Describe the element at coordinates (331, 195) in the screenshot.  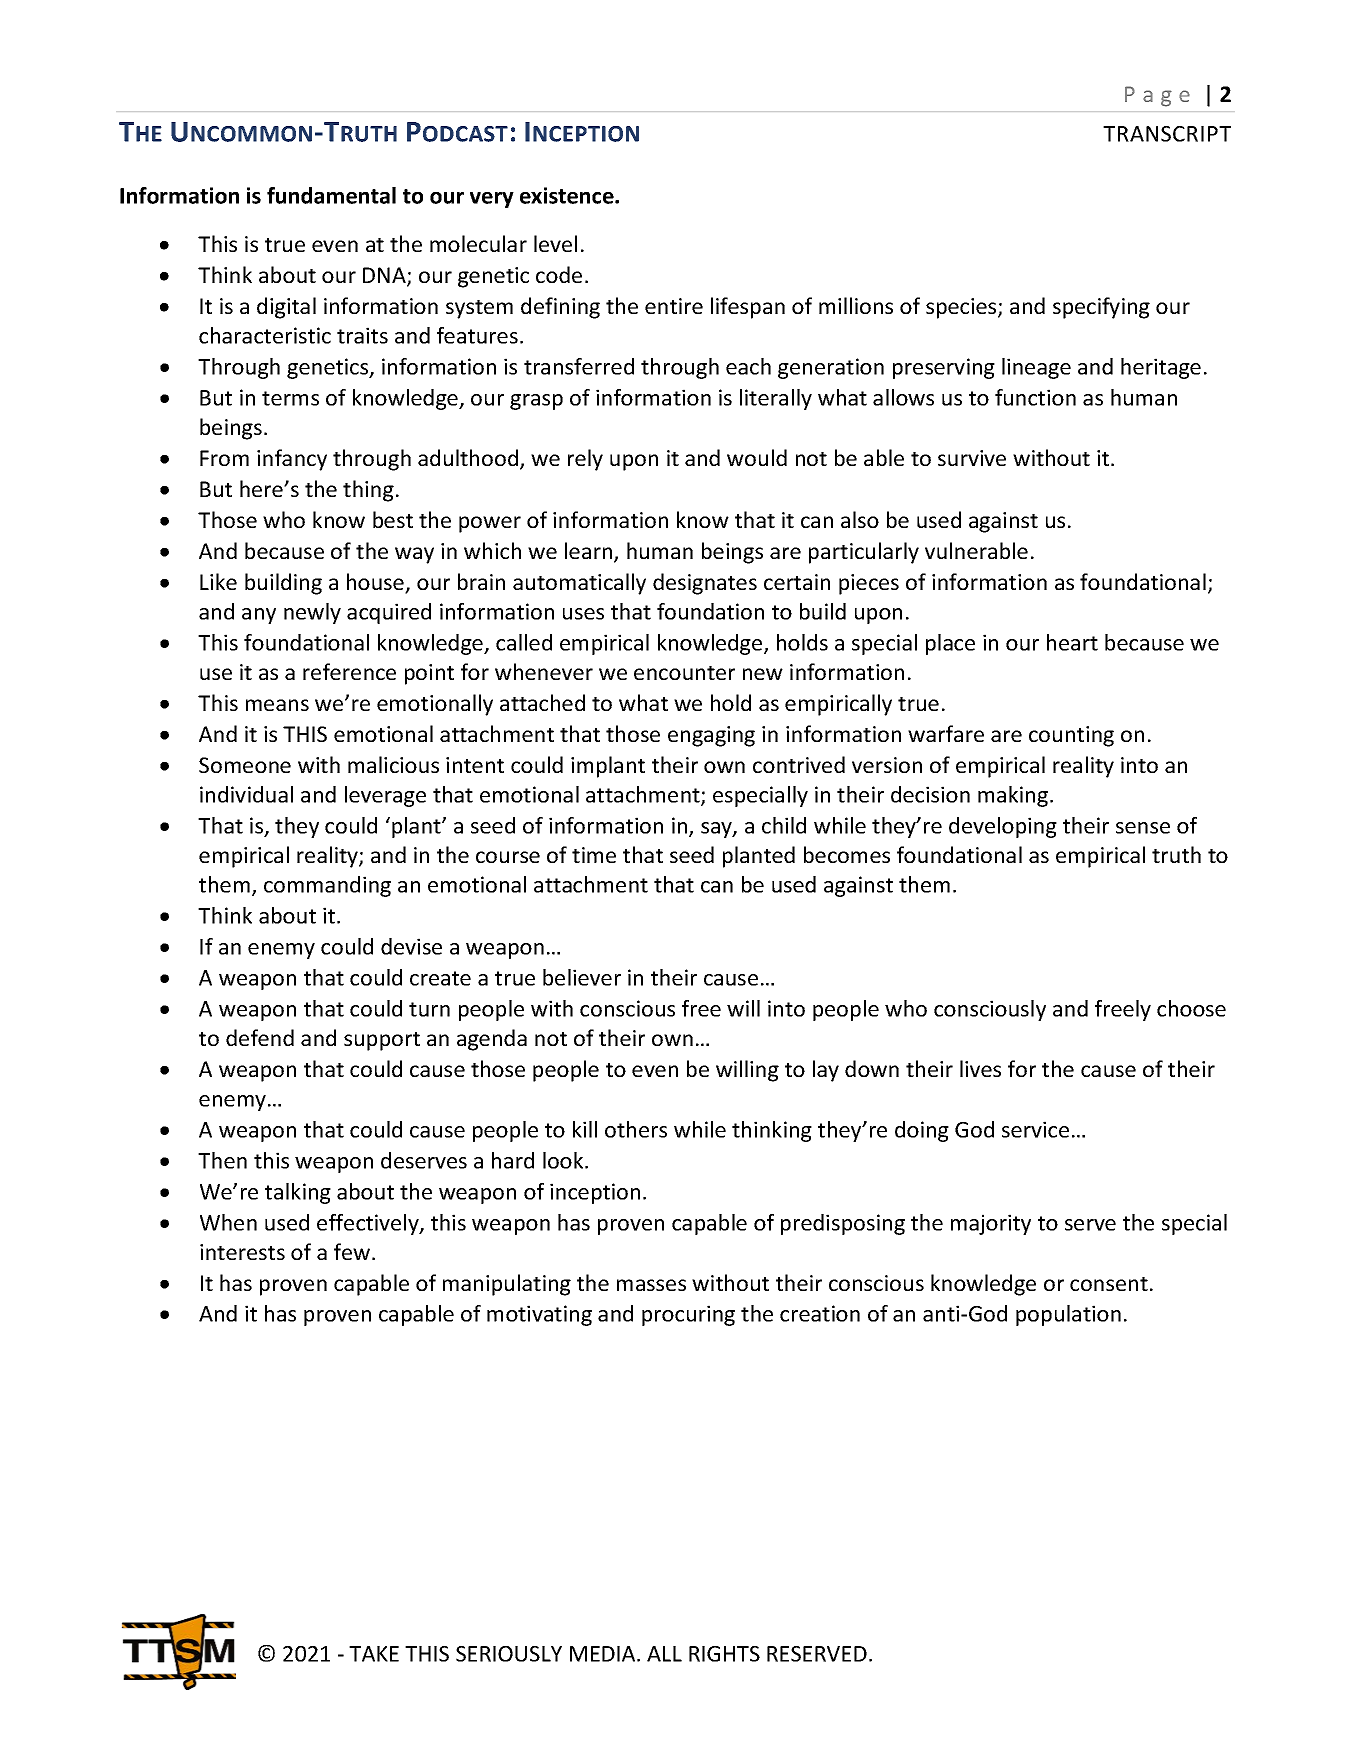
I see `fundamental` at that location.
